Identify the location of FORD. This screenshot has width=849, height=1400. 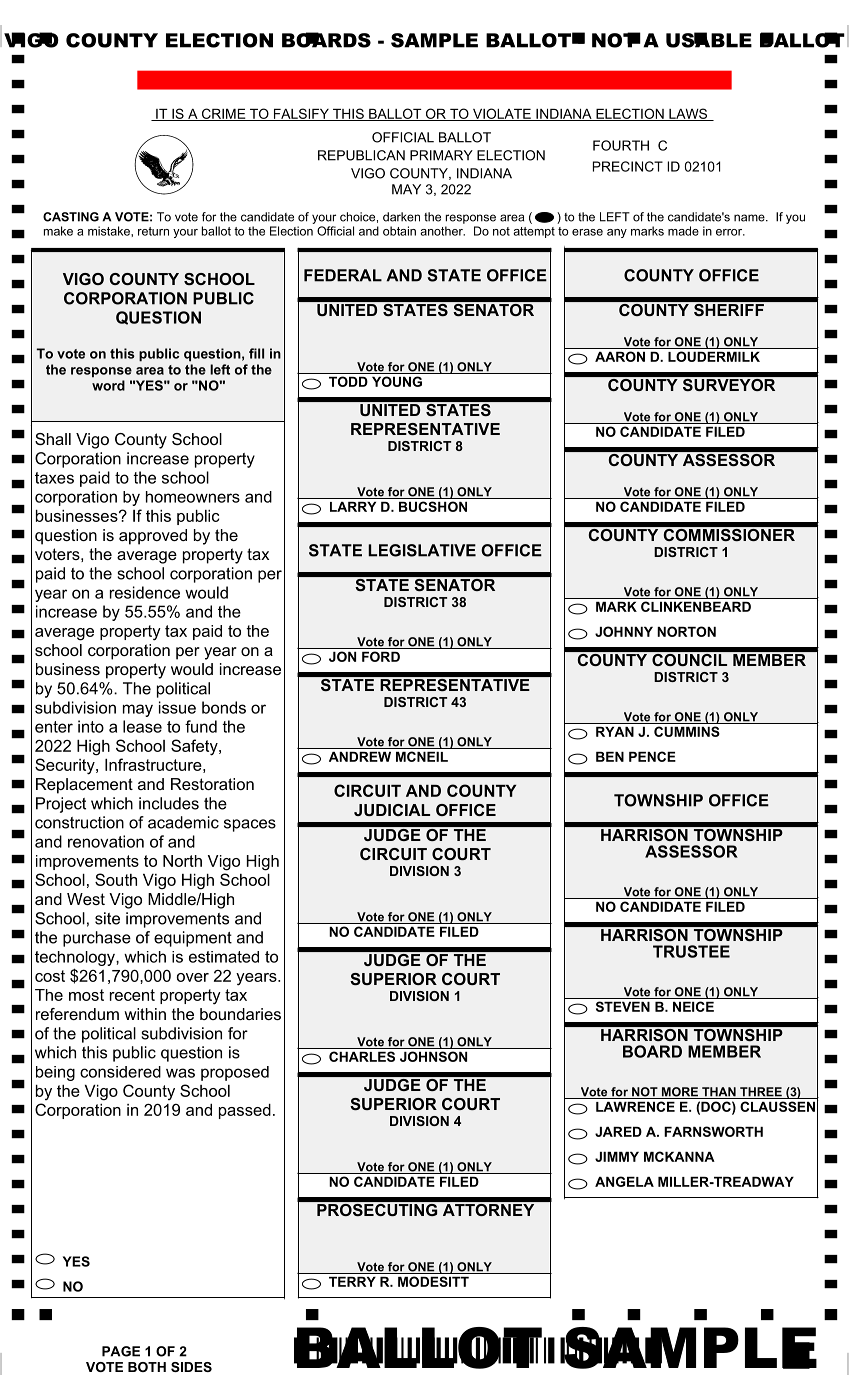
(381, 656).
